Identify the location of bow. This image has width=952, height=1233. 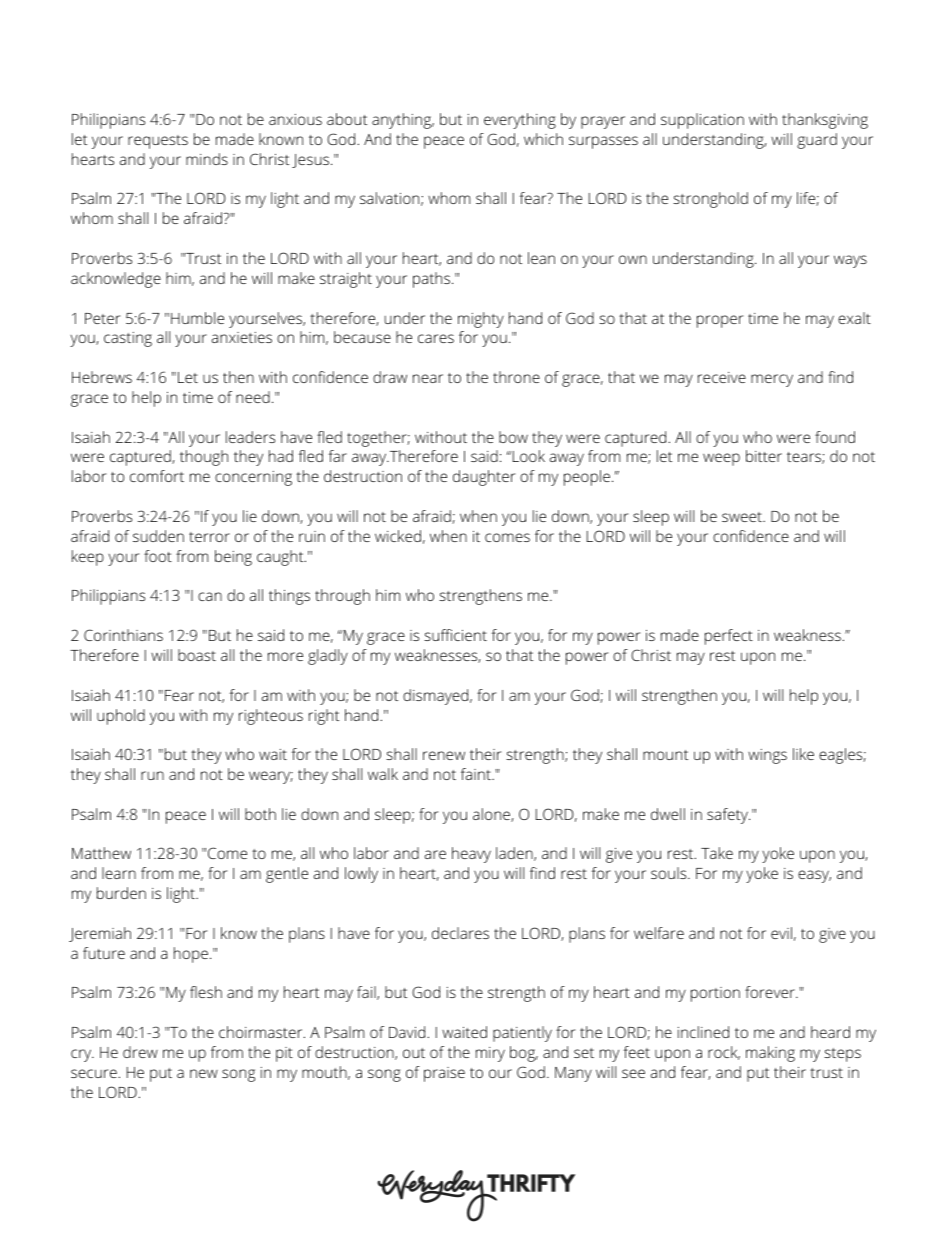
(513, 437).
